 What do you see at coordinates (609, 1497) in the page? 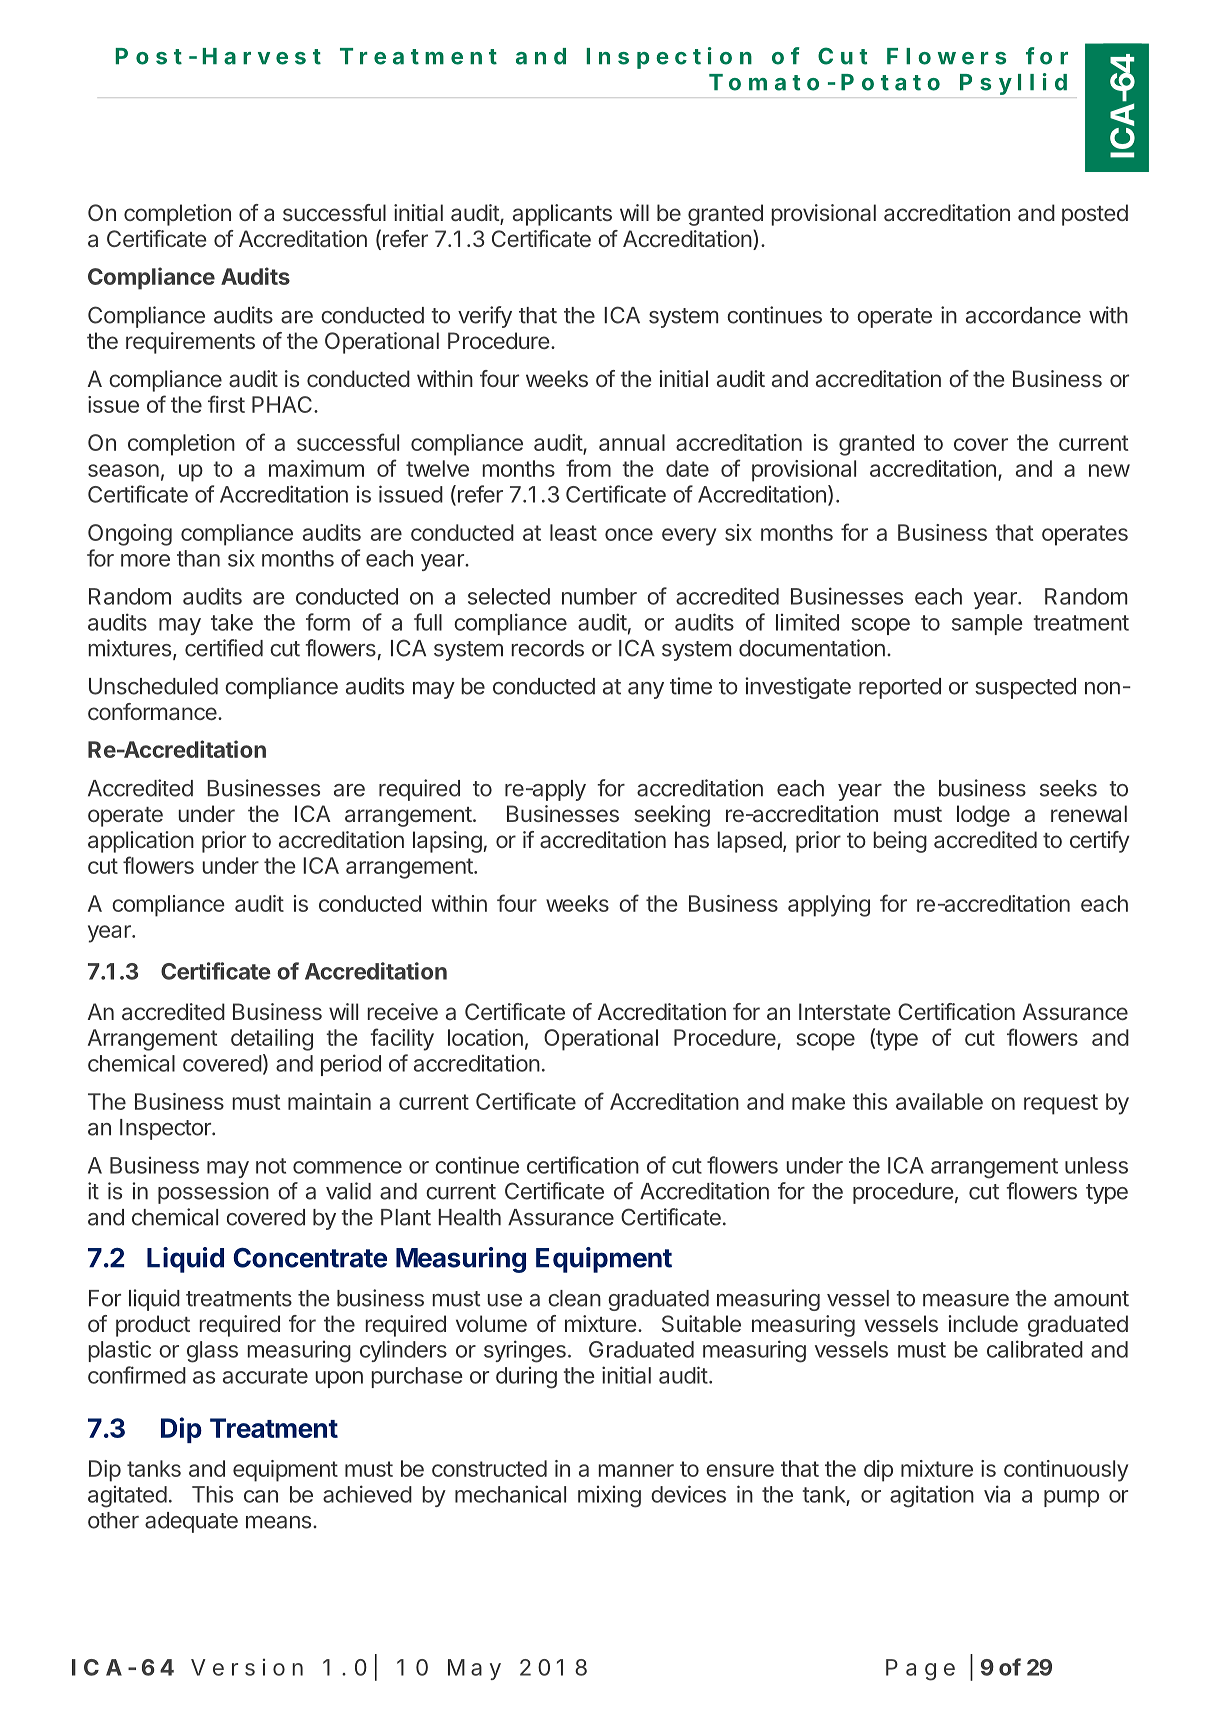
I see `mixing` at bounding box center [609, 1497].
